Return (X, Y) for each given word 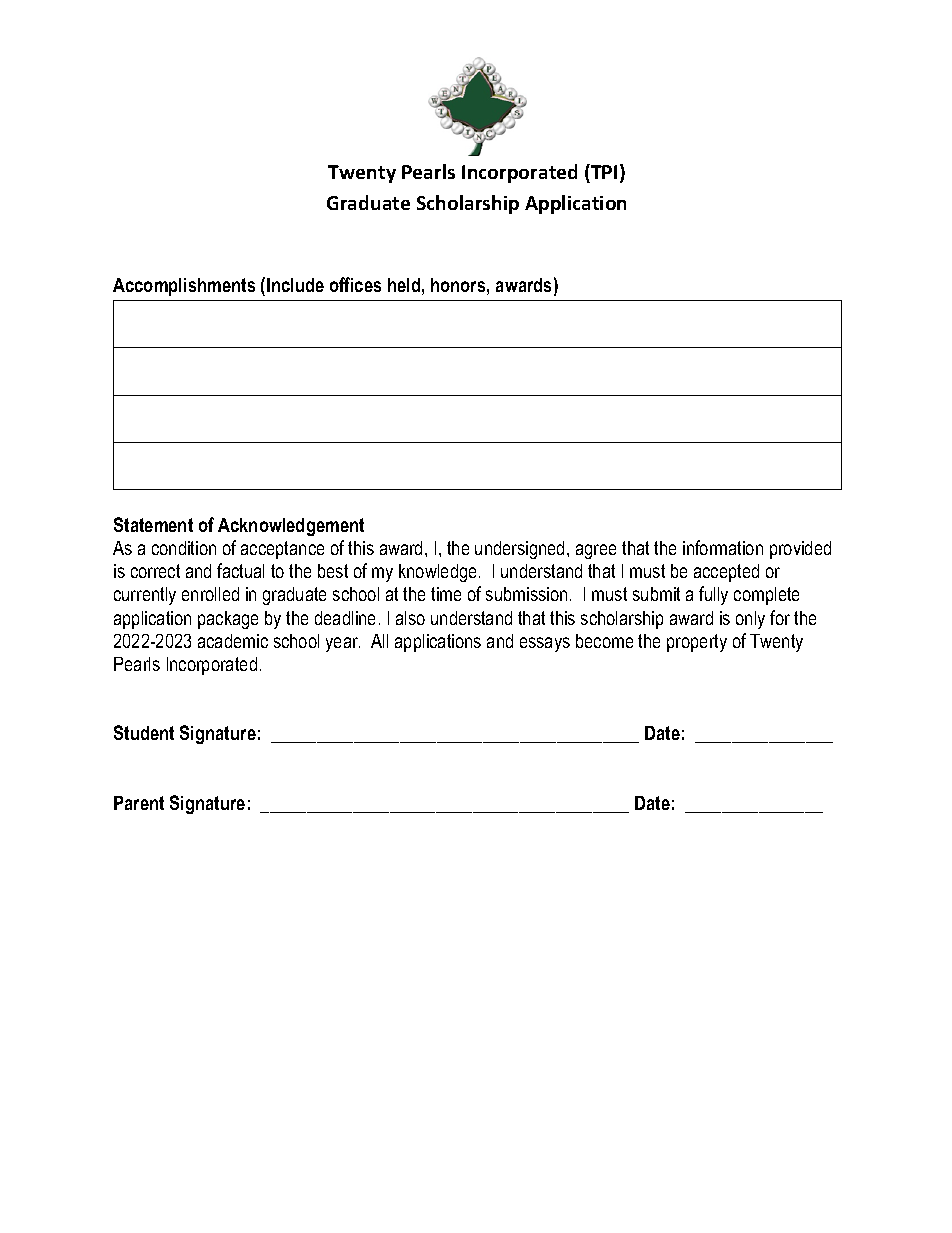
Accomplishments (184, 287)
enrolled (210, 594)
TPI (603, 171)
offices (355, 284)
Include (295, 285)
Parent (139, 803)
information (723, 547)
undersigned (519, 550)
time (446, 594)
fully (713, 595)
